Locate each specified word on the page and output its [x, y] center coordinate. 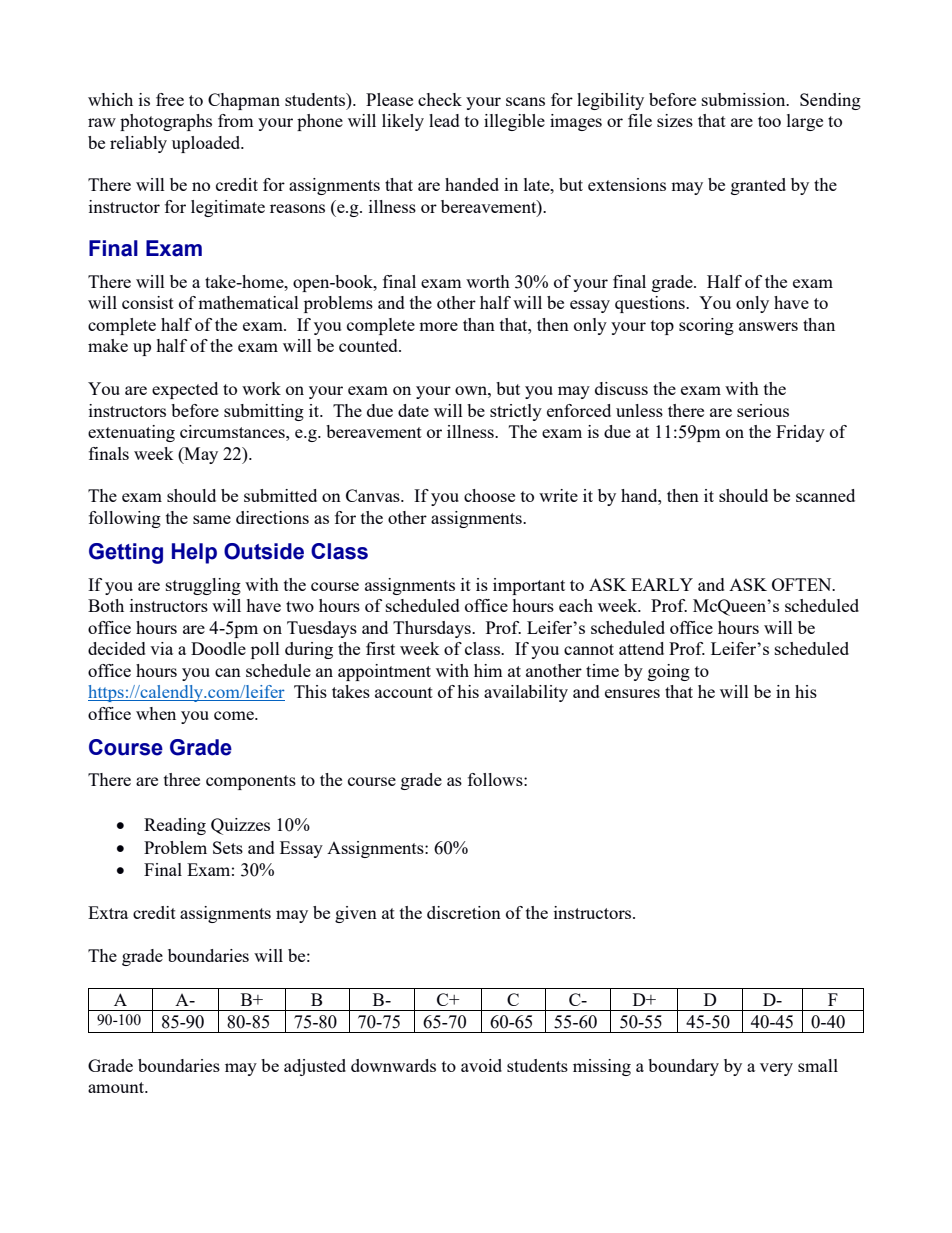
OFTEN [803, 584]
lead [444, 120]
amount [117, 1087]
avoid [481, 1065]
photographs [166, 122]
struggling [203, 586]
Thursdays [433, 629]
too [769, 121]
